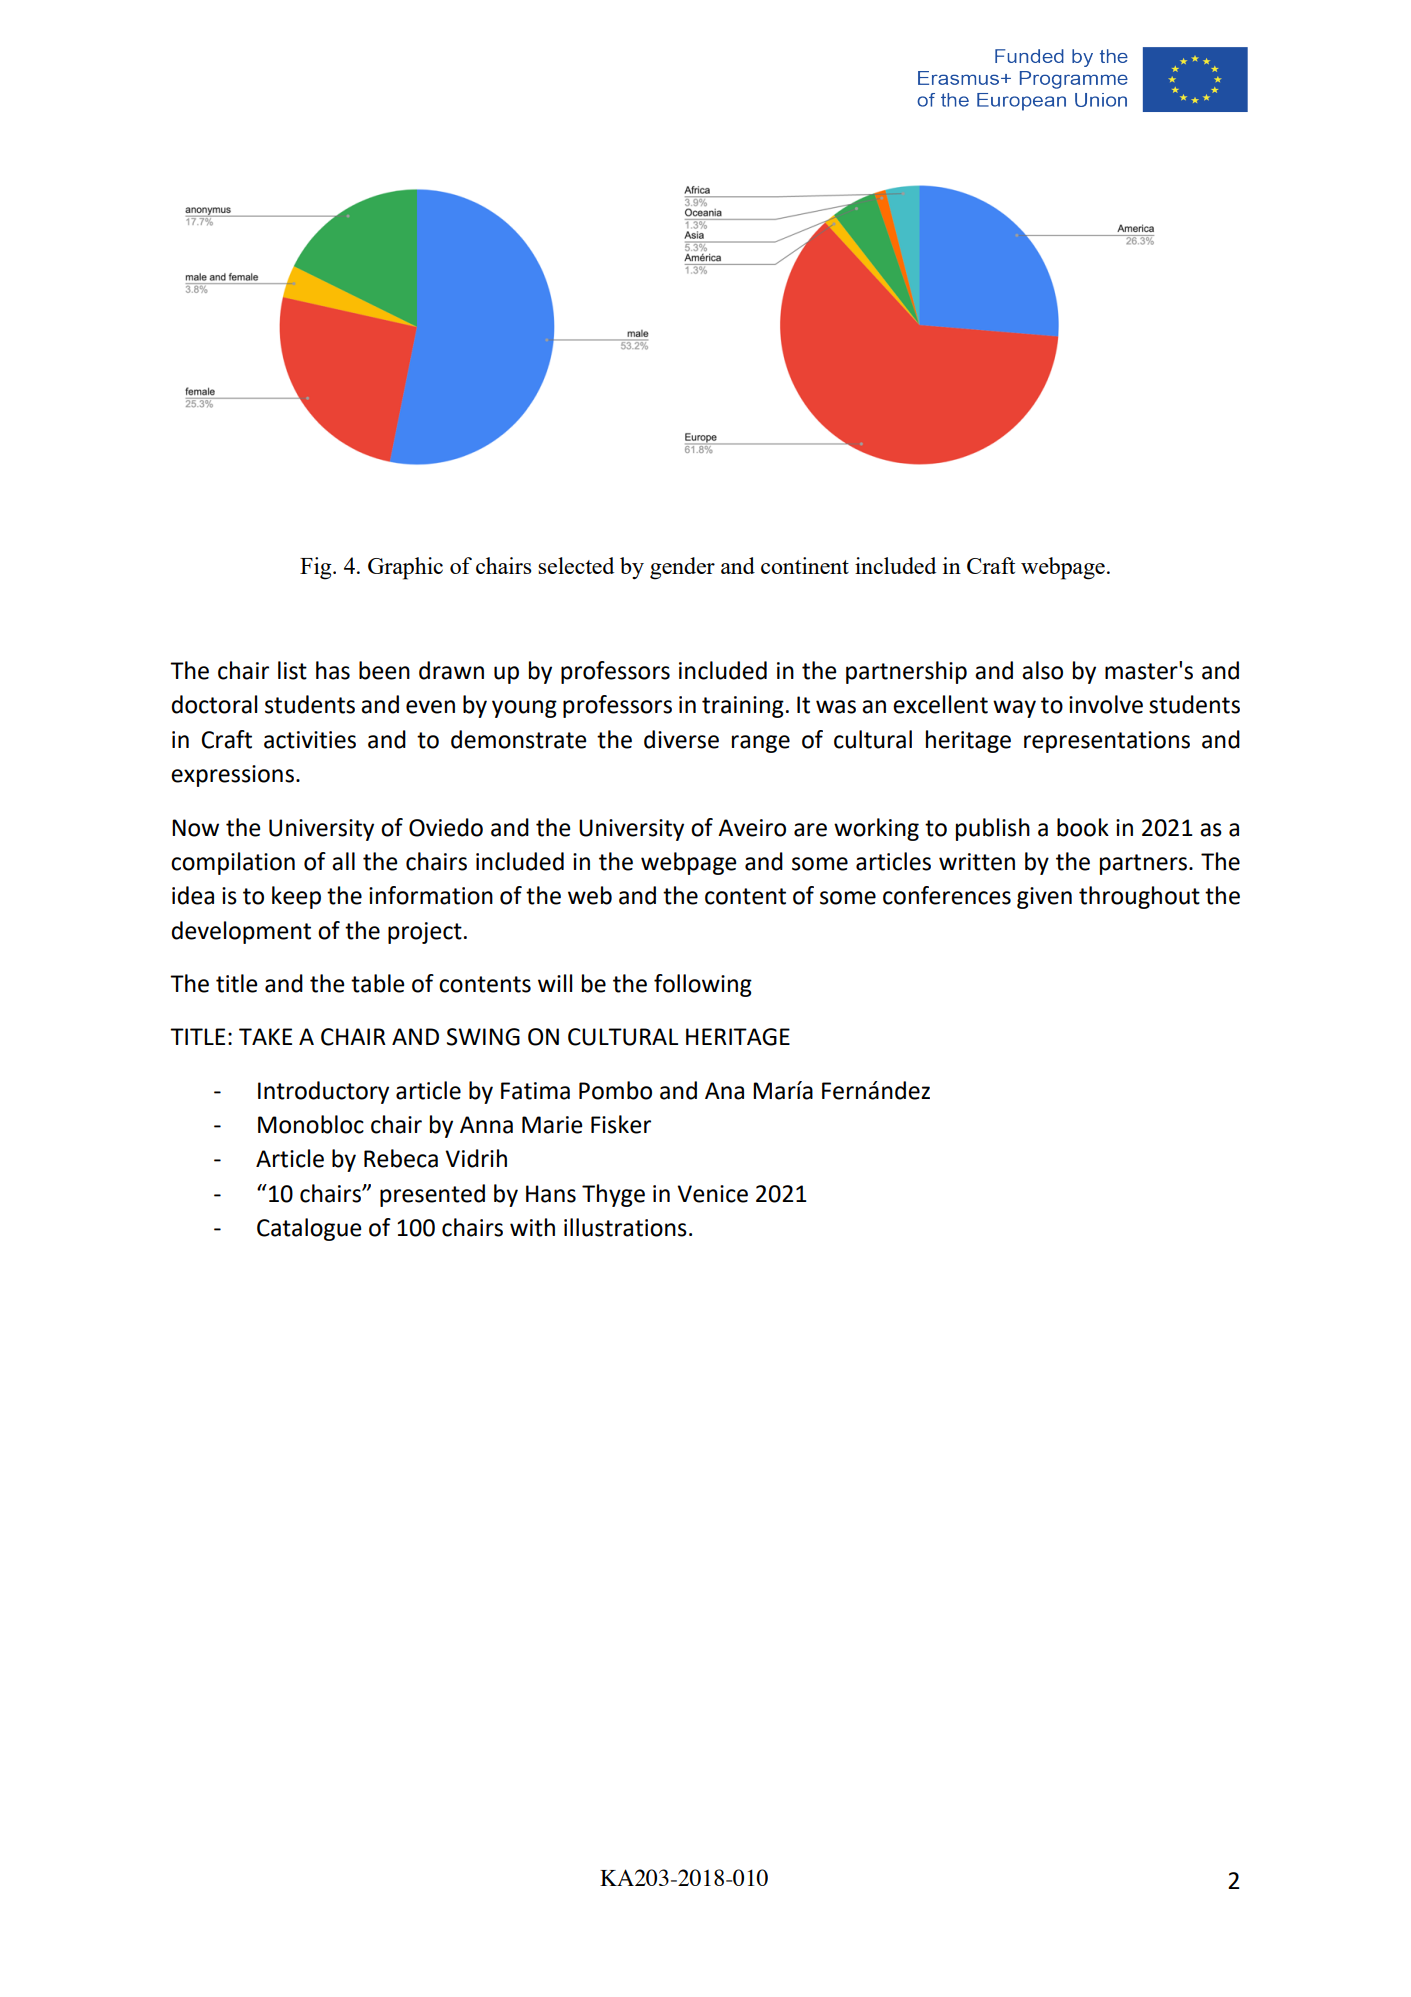 This screenshot has width=1411, height=1997. Describe the element at coordinates (317, 568) in the screenshot. I see `Fig` at that location.
